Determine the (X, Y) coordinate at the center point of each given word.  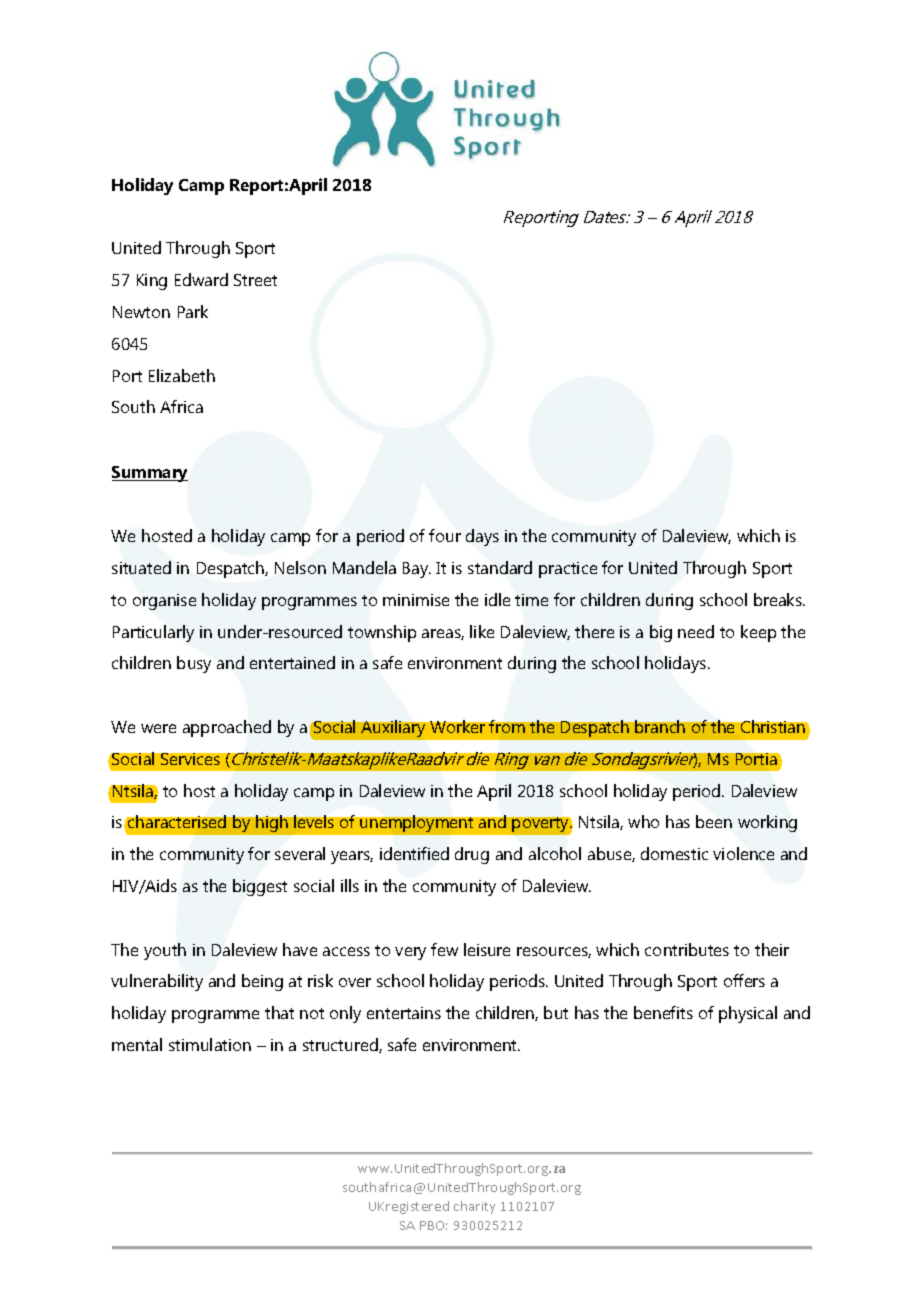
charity (474, 1207)
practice (568, 570)
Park (193, 311)
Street (255, 280)
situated (141, 567)
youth (165, 951)
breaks (779, 599)
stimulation (210, 1044)
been (714, 821)
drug (472, 855)
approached (227, 728)
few (444, 949)
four (445, 535)
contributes (687, 949)
